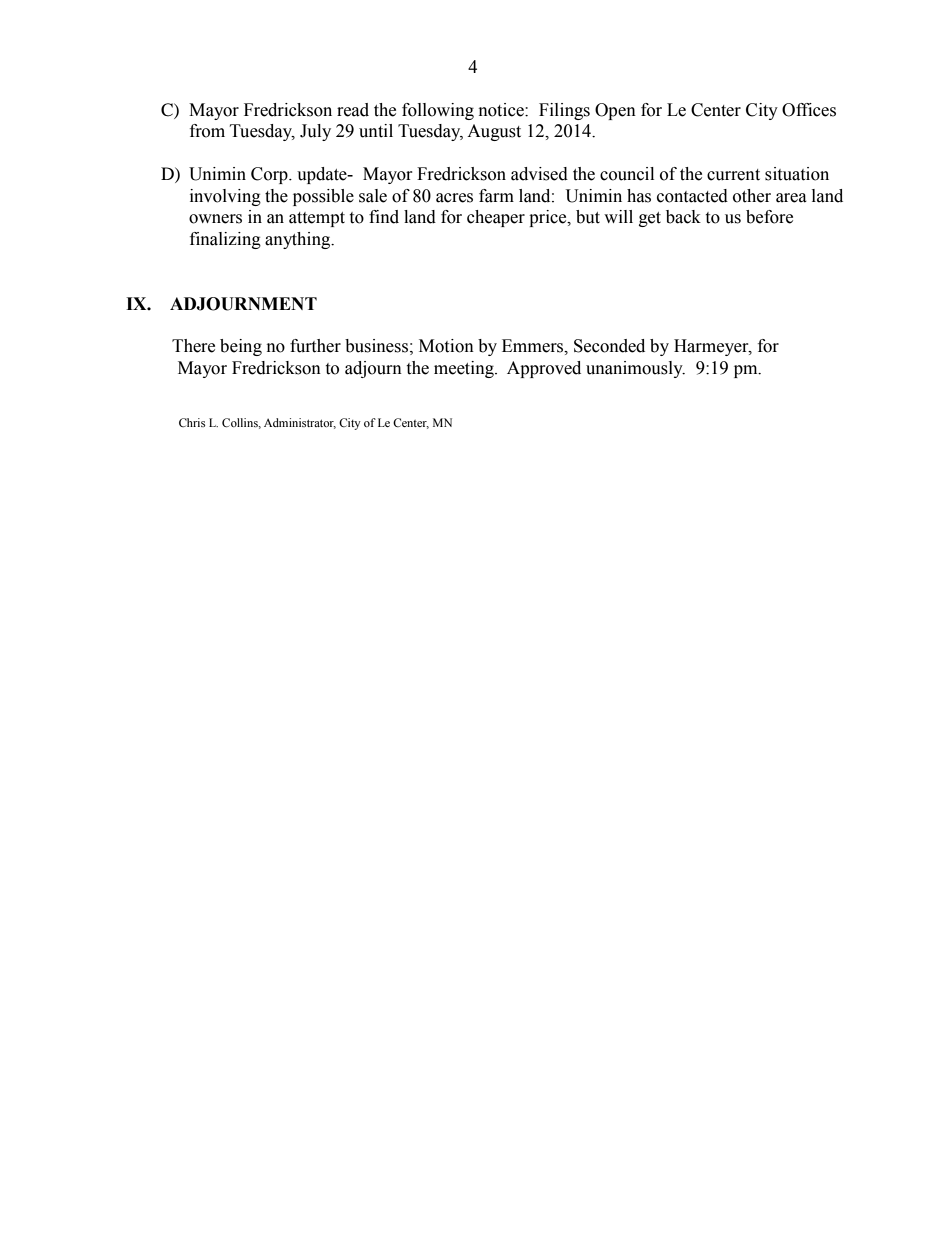 The height and width of the screenshot is (1233, 952). What do you see at coordinates (300, 423) in the screenshot?
I see `Administrator` at bounding box center [300, 423].
